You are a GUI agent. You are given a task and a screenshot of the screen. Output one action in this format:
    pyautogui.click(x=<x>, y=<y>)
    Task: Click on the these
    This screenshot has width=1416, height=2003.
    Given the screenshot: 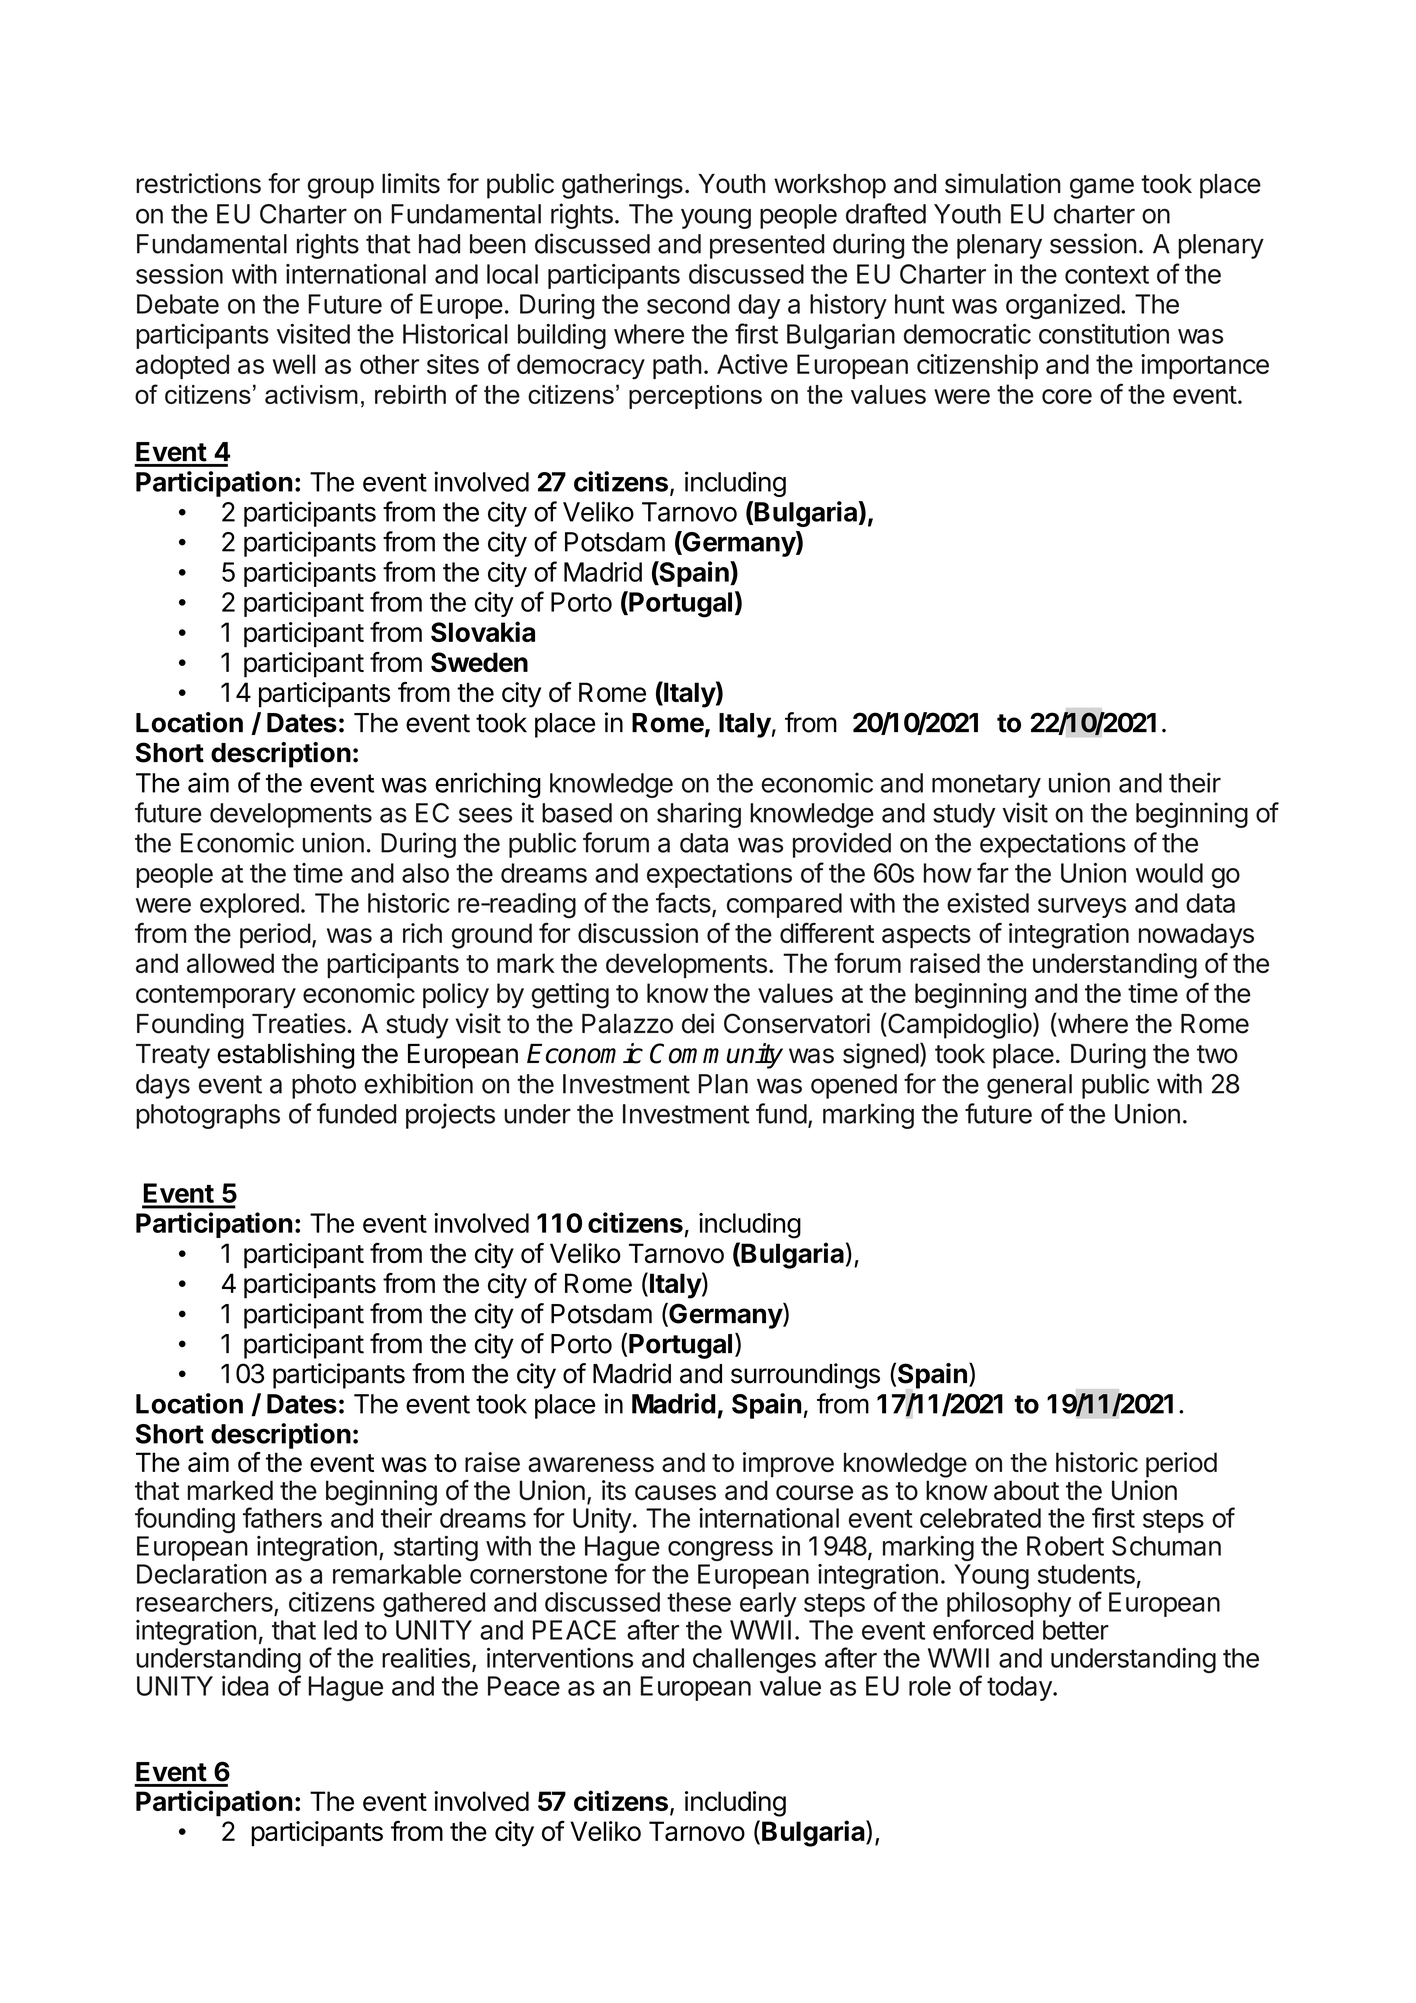 What is the action you would take?
    pyautogui.click(x=699, y=1602)
